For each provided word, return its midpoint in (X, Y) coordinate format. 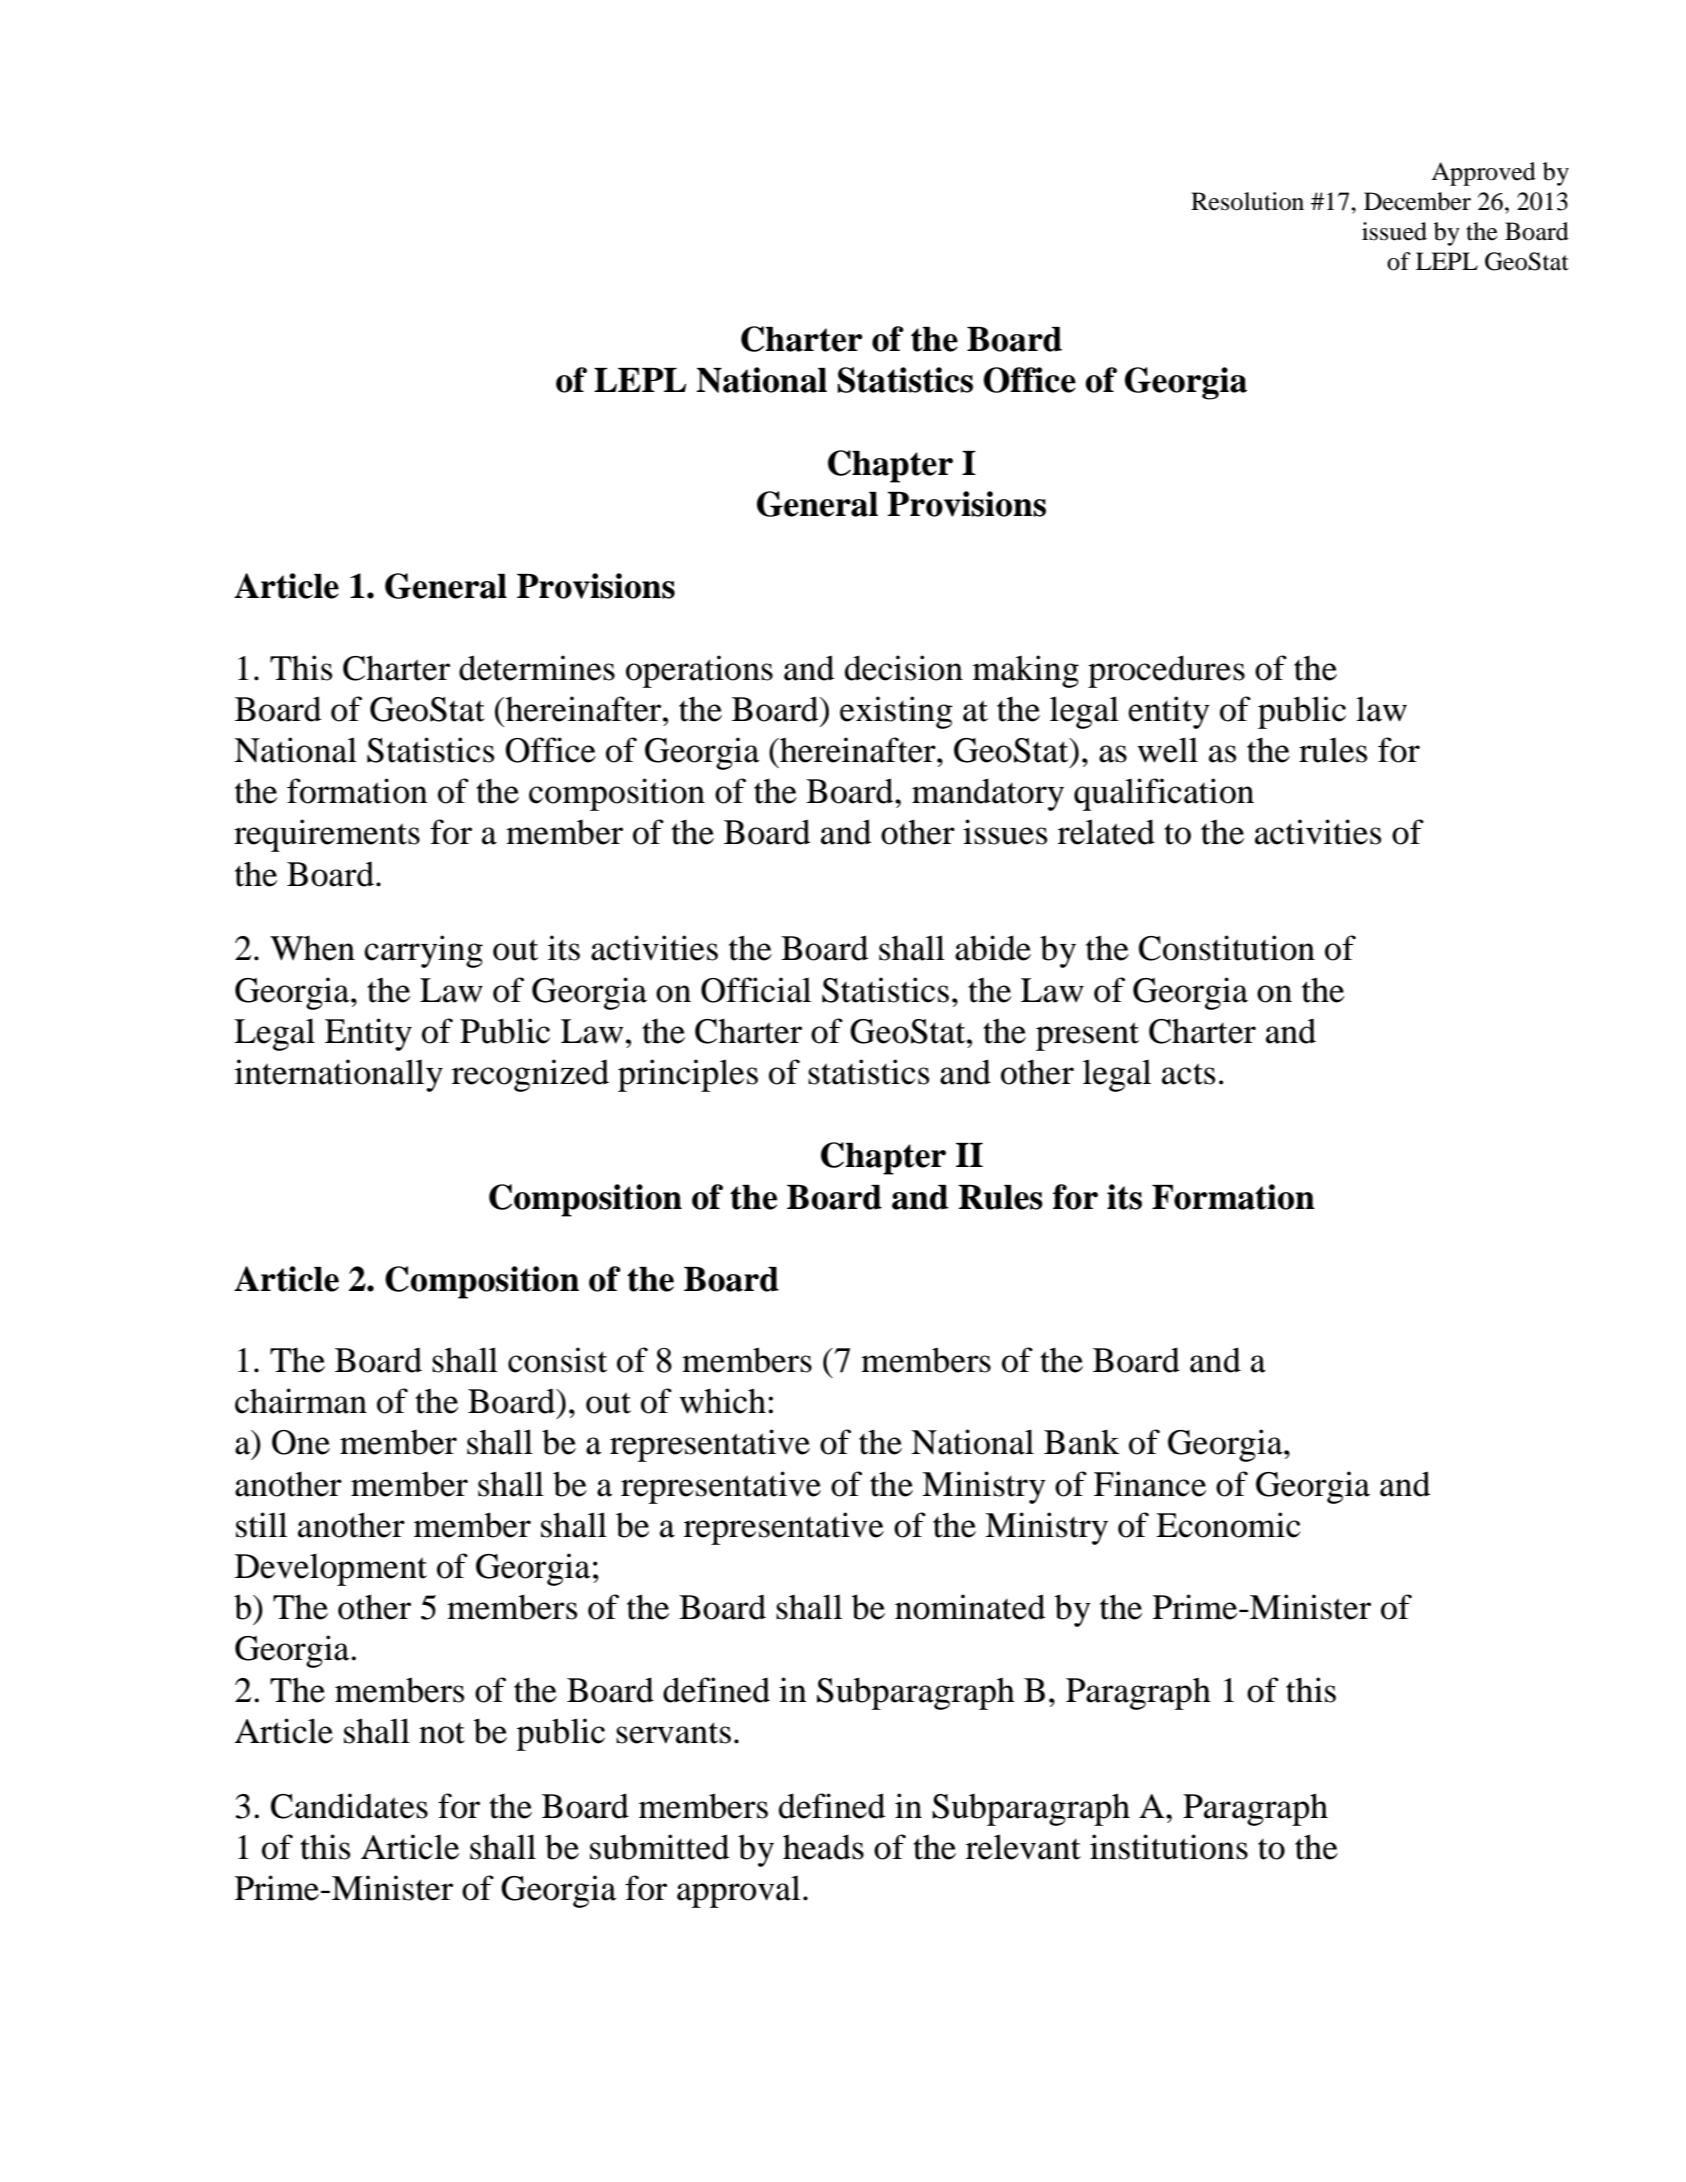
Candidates (349, 1806)
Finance (1150, 1484)
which (723, 1401)
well (1168, 750)
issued (1394, 231)
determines (537, 668)
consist (557, 1360)
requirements (327, 835)
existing (896, 712)
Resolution (1247, 201)
